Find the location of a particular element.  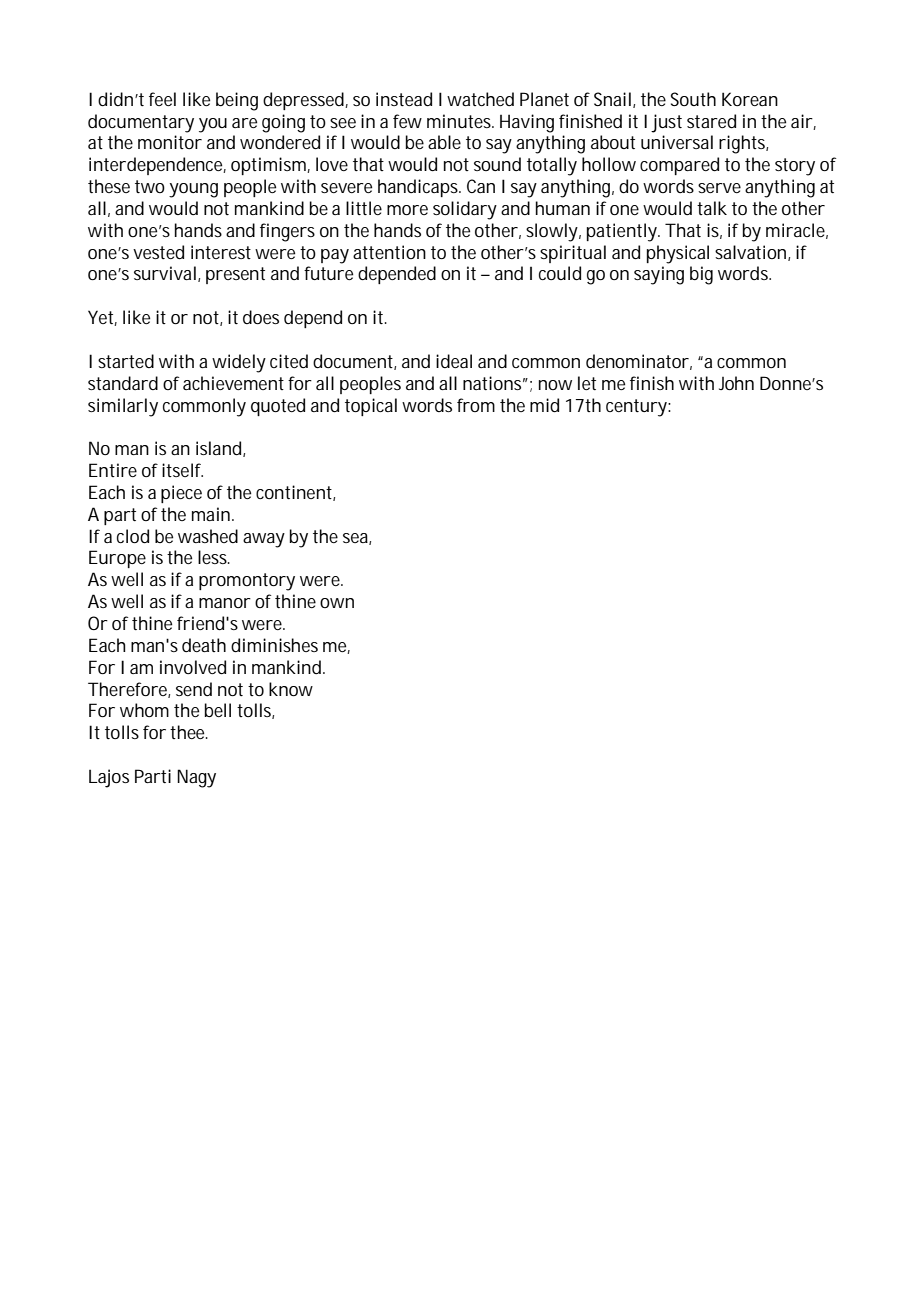

stared is located at coordinates (711, 121).
